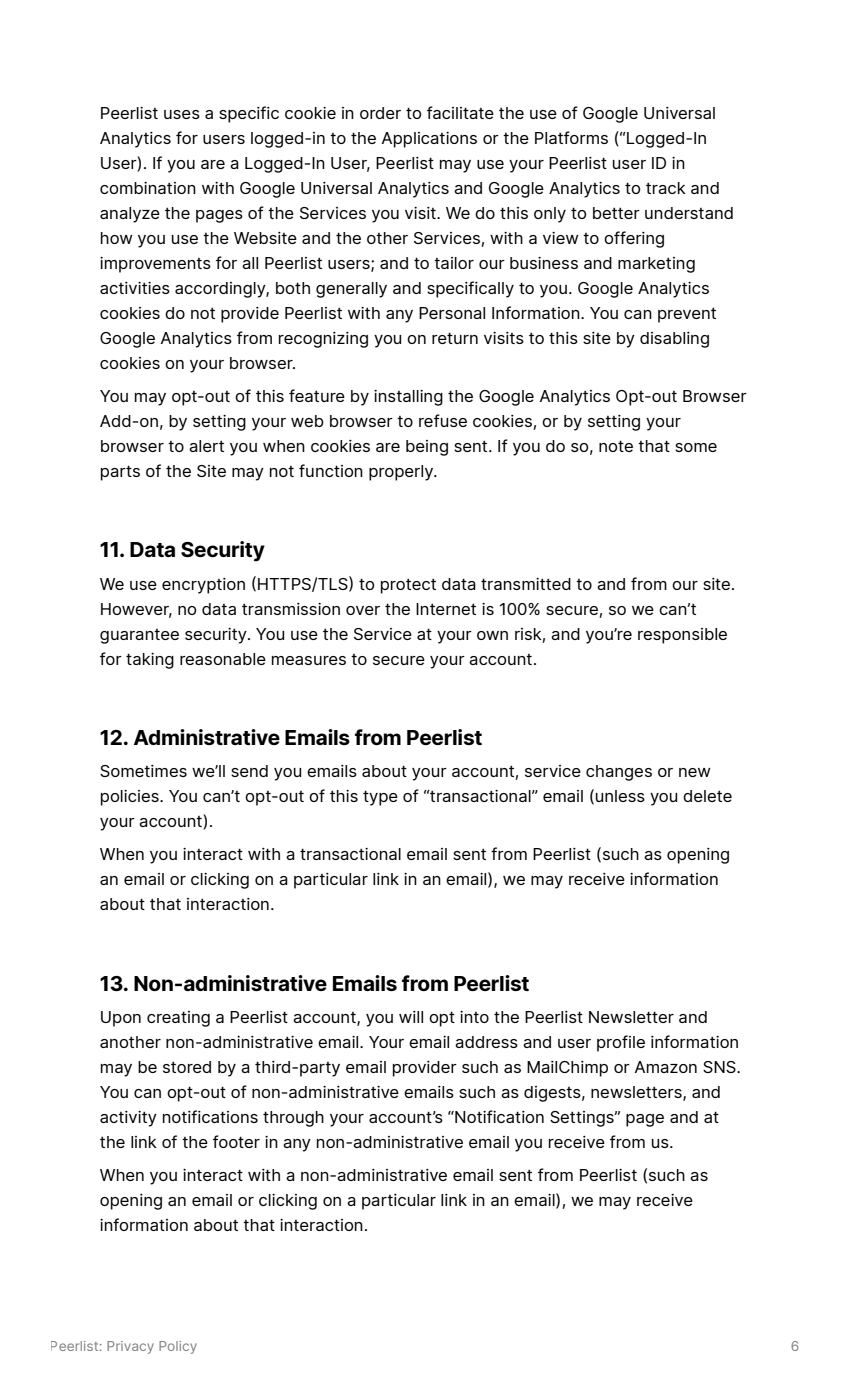 The height and width of the screenshot is (1400, 849). I want to click on alert, so click(206, 446).
